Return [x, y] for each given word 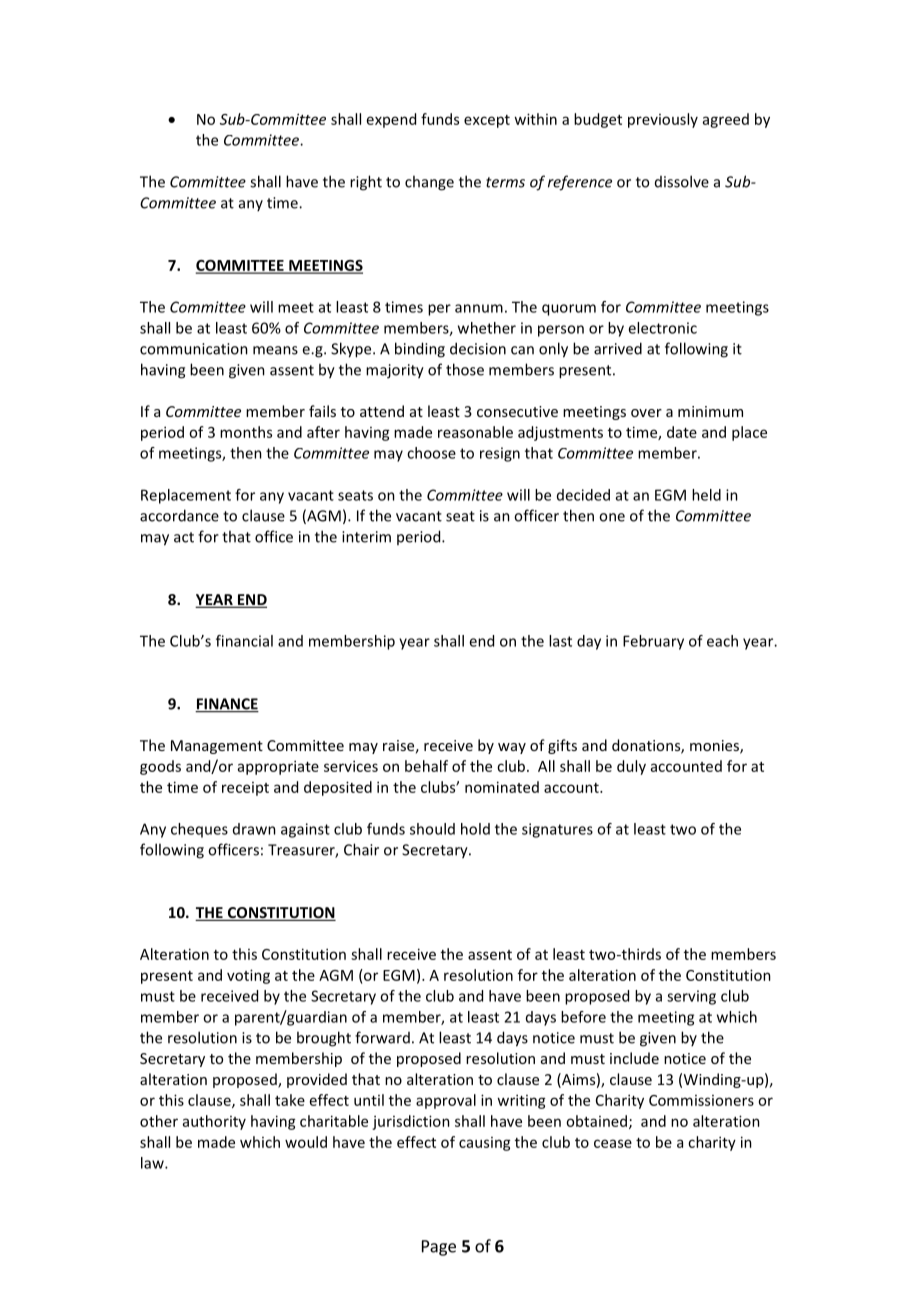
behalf [426, 766]
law [153, 1163]
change [429, 183]
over [646, 413]
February [653, 642]
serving [691, 997]
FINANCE [227, 705]
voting [248, 976]
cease [613, 1143]
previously [663, 120]
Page [439, 1248]
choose [431, 453]
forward [382, 1037]
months [246, 432]
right [366, 183]
